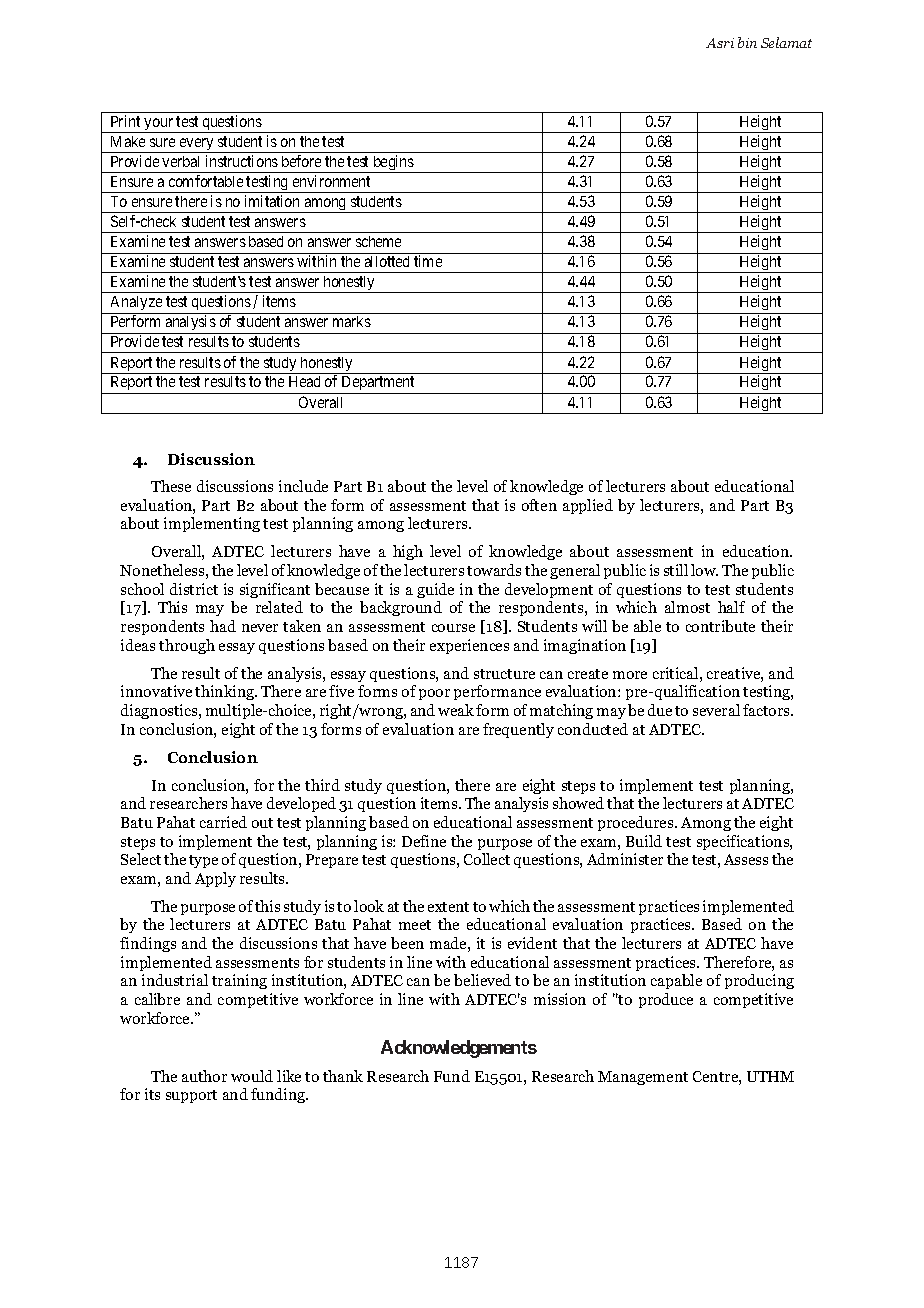  What do you see at coordinates (159, 125) in the screenshot?
I see `your` at bounding box center [159, 125].
